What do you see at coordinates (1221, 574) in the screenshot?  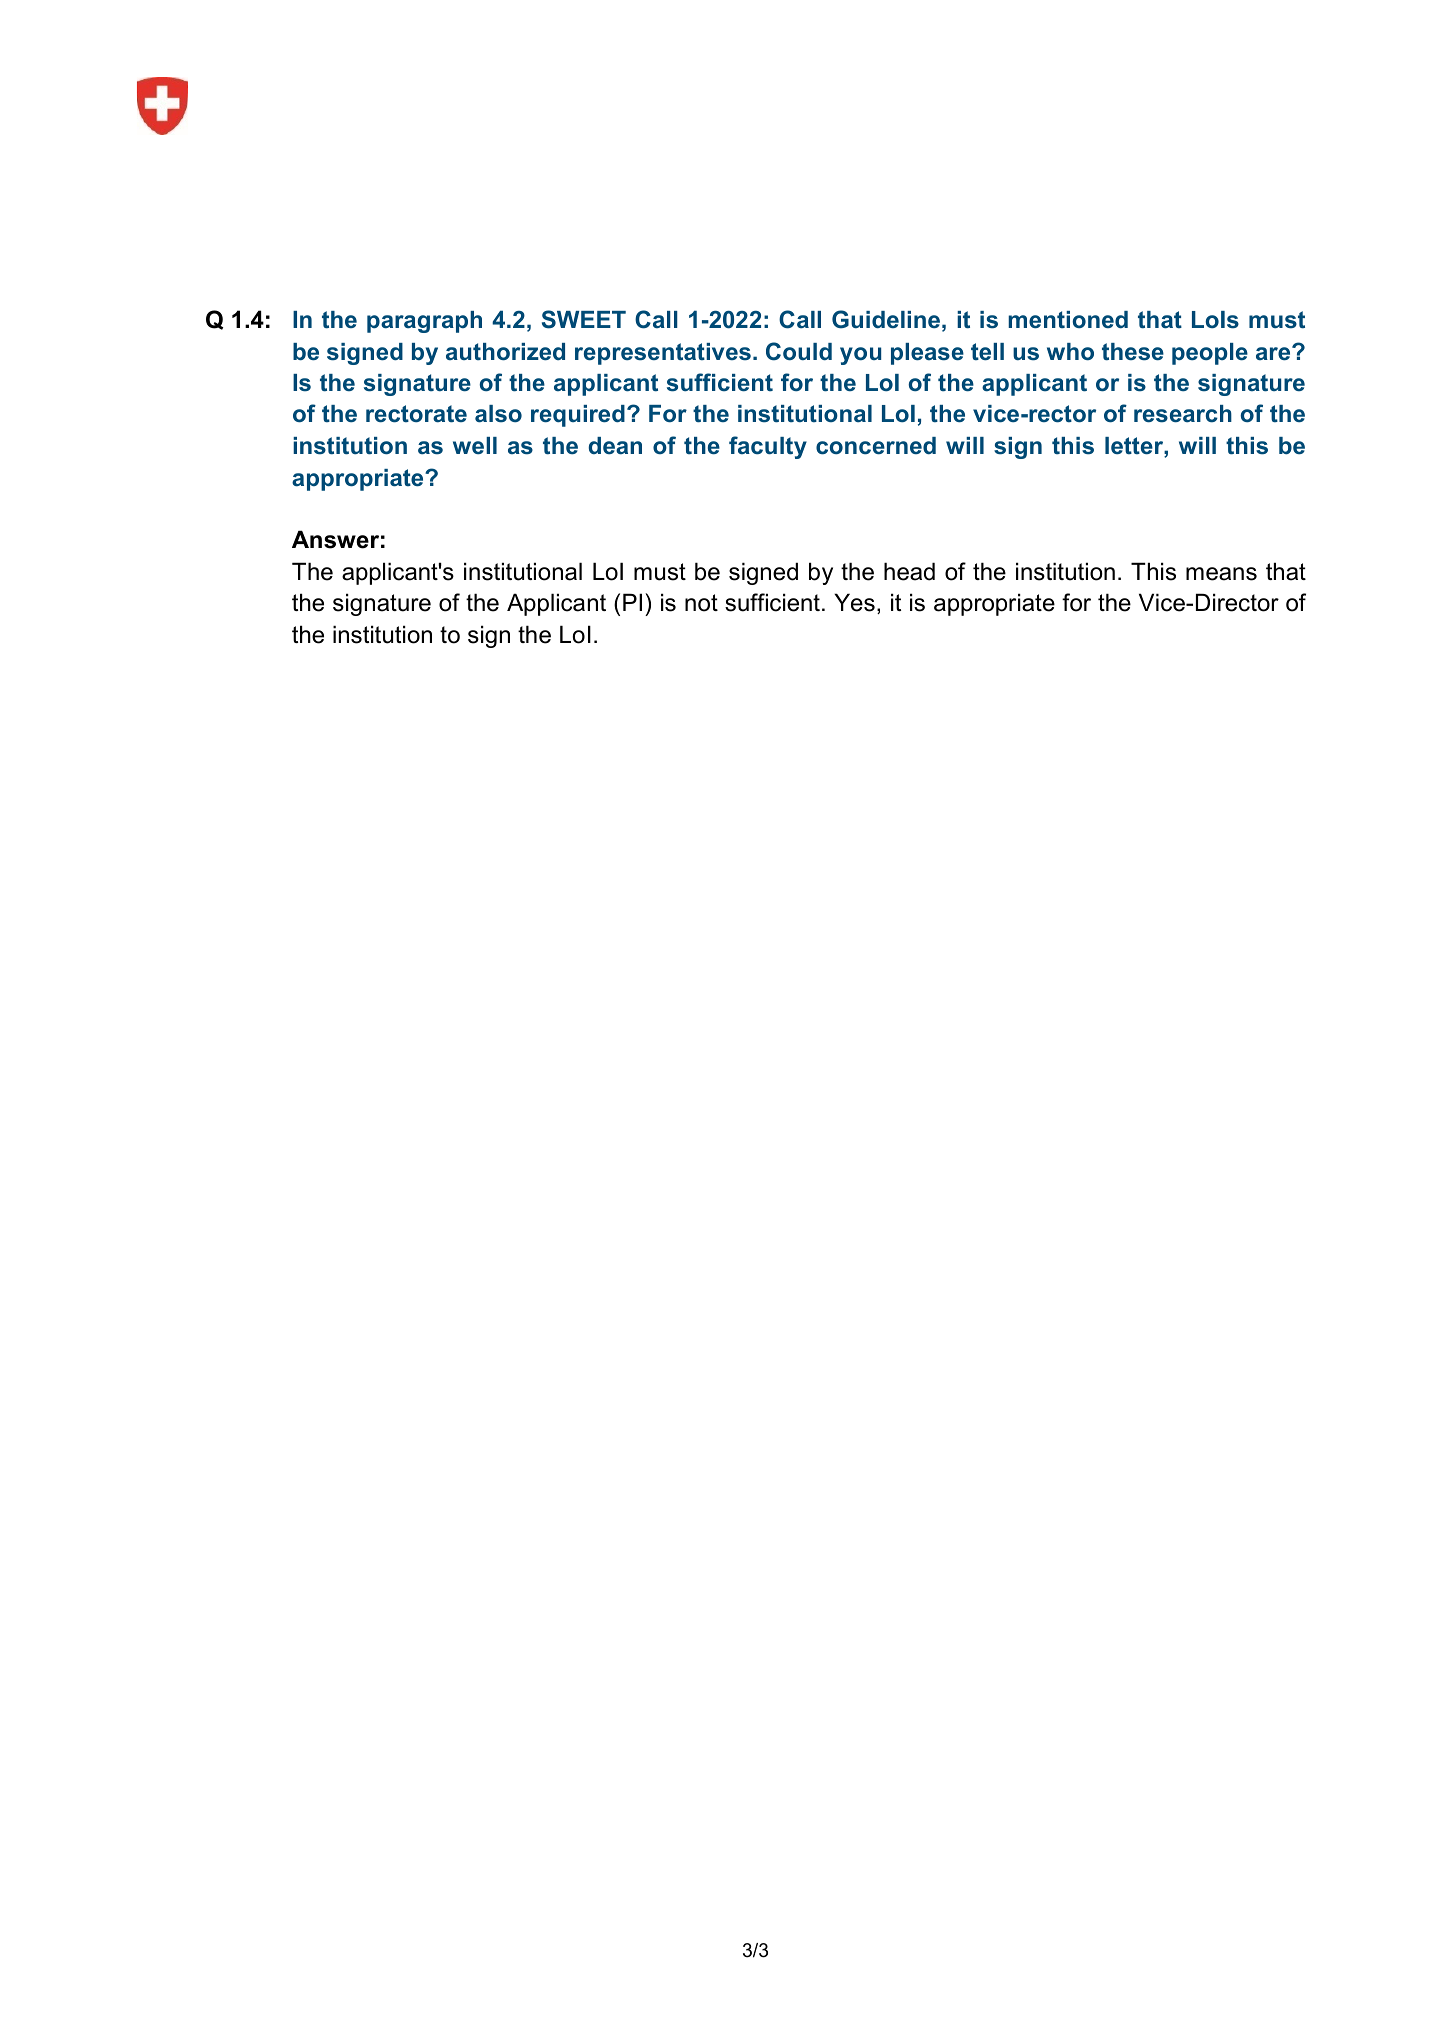 I see `means` at bounding box center [1221, 574].
